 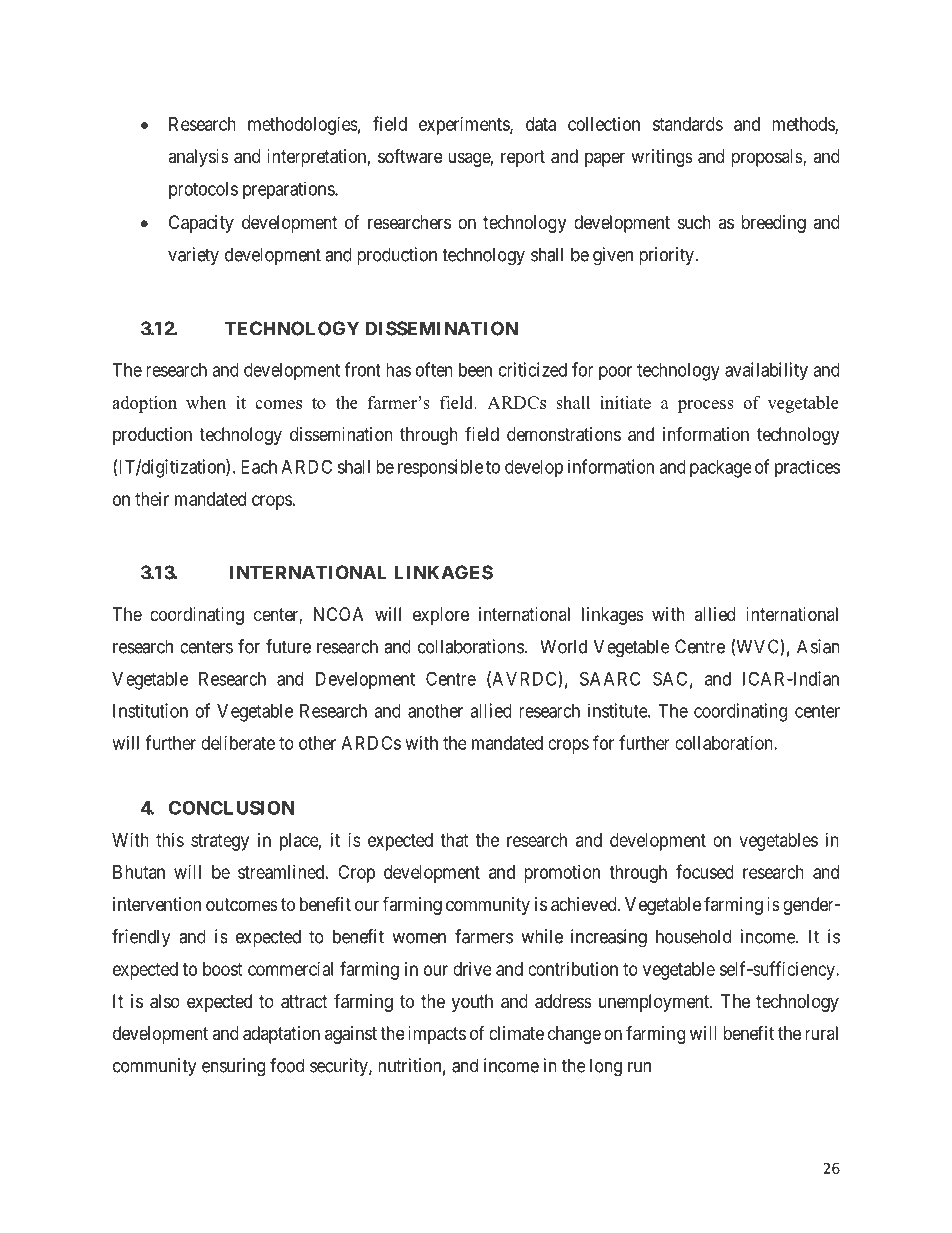 I want to click on report, so click(x=523, y=158).
